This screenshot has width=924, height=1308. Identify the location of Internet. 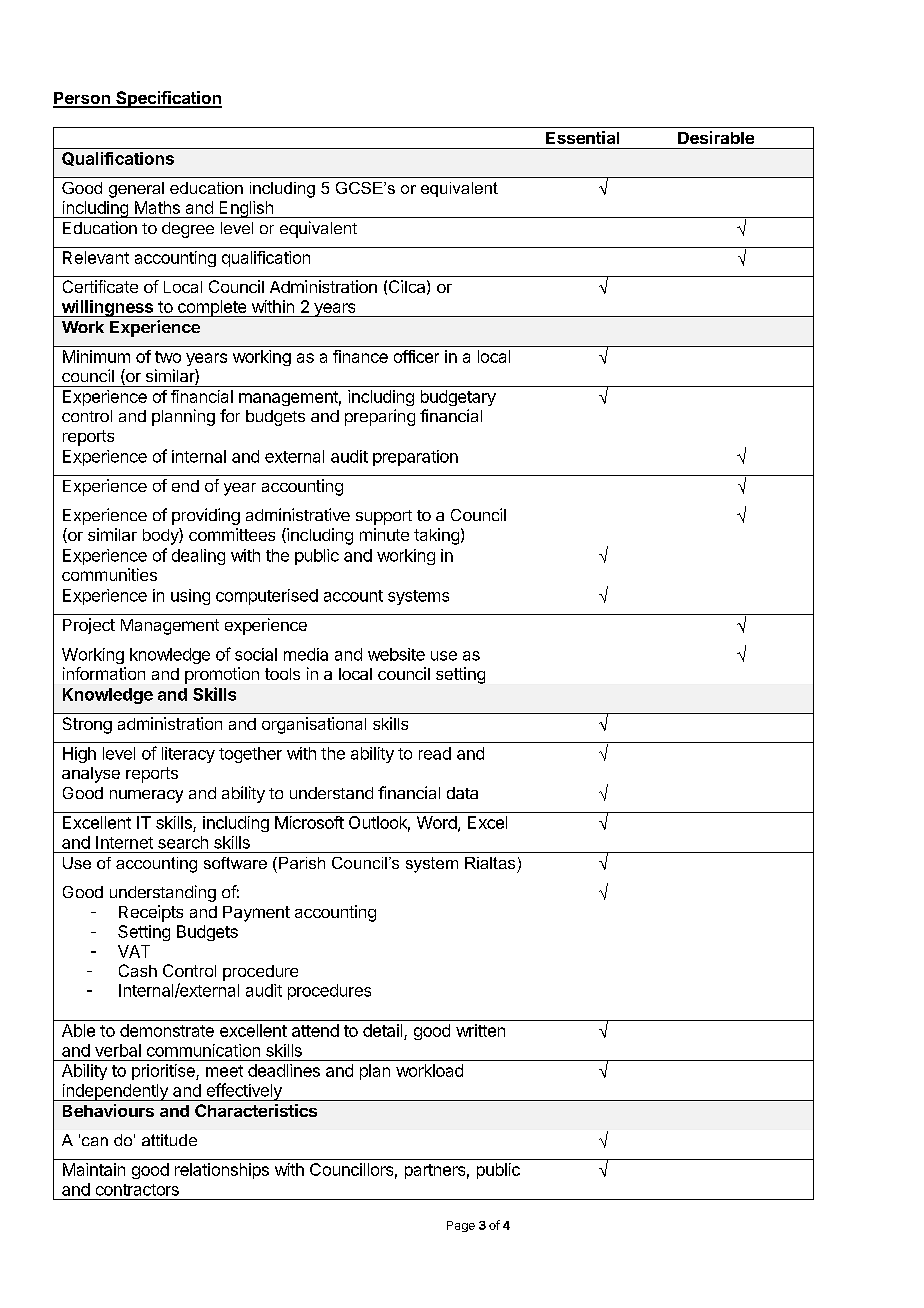
(124, 842).
